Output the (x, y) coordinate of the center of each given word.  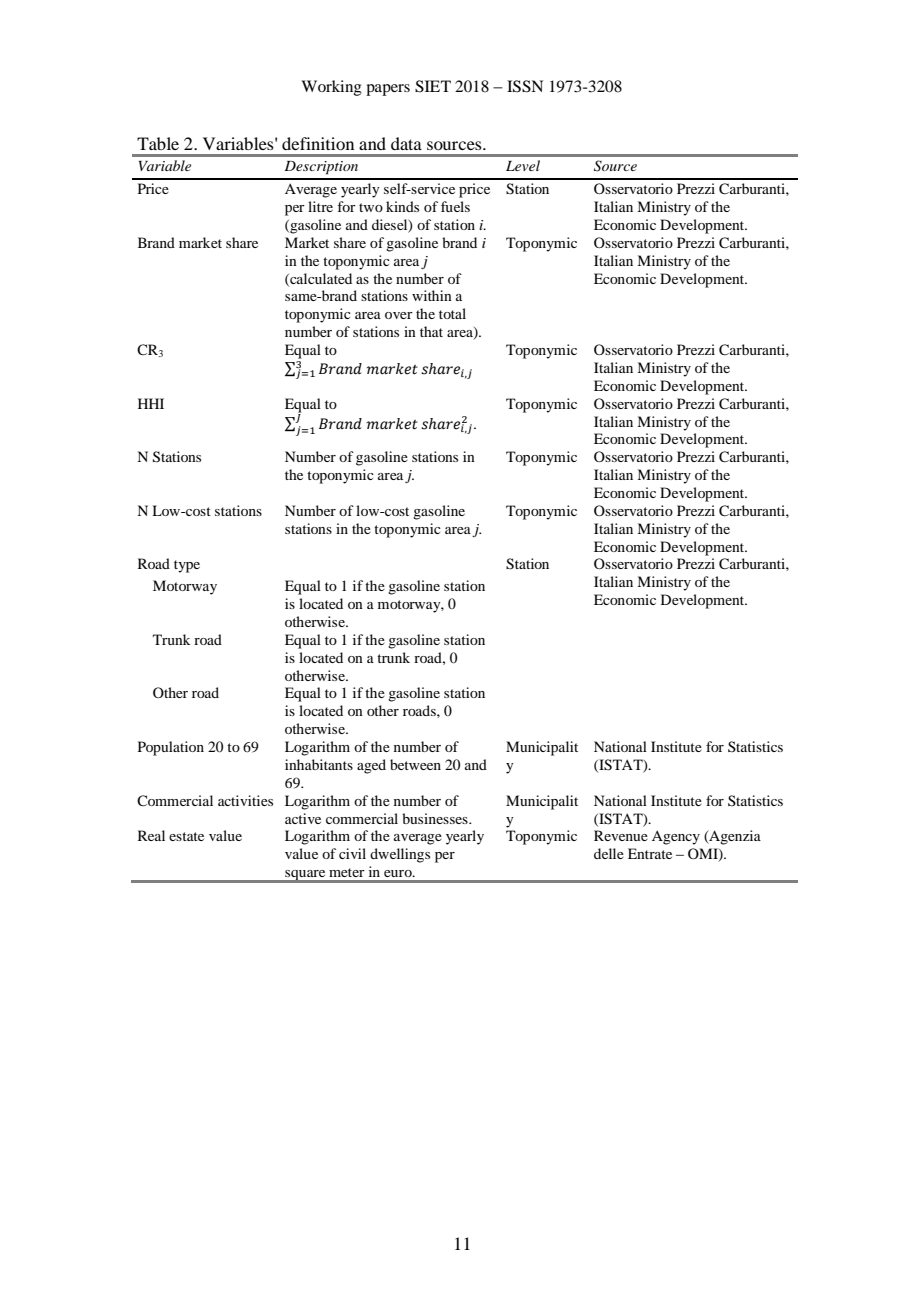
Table (158, 143)
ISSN (525, 86)
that (431, 331)
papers (388, 90)
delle (609, 853)
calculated (320, 279)
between (415, 764)
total (452, 313)
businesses (436, 818)
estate (186, 836)
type (187, 566)
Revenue (621, 835)
